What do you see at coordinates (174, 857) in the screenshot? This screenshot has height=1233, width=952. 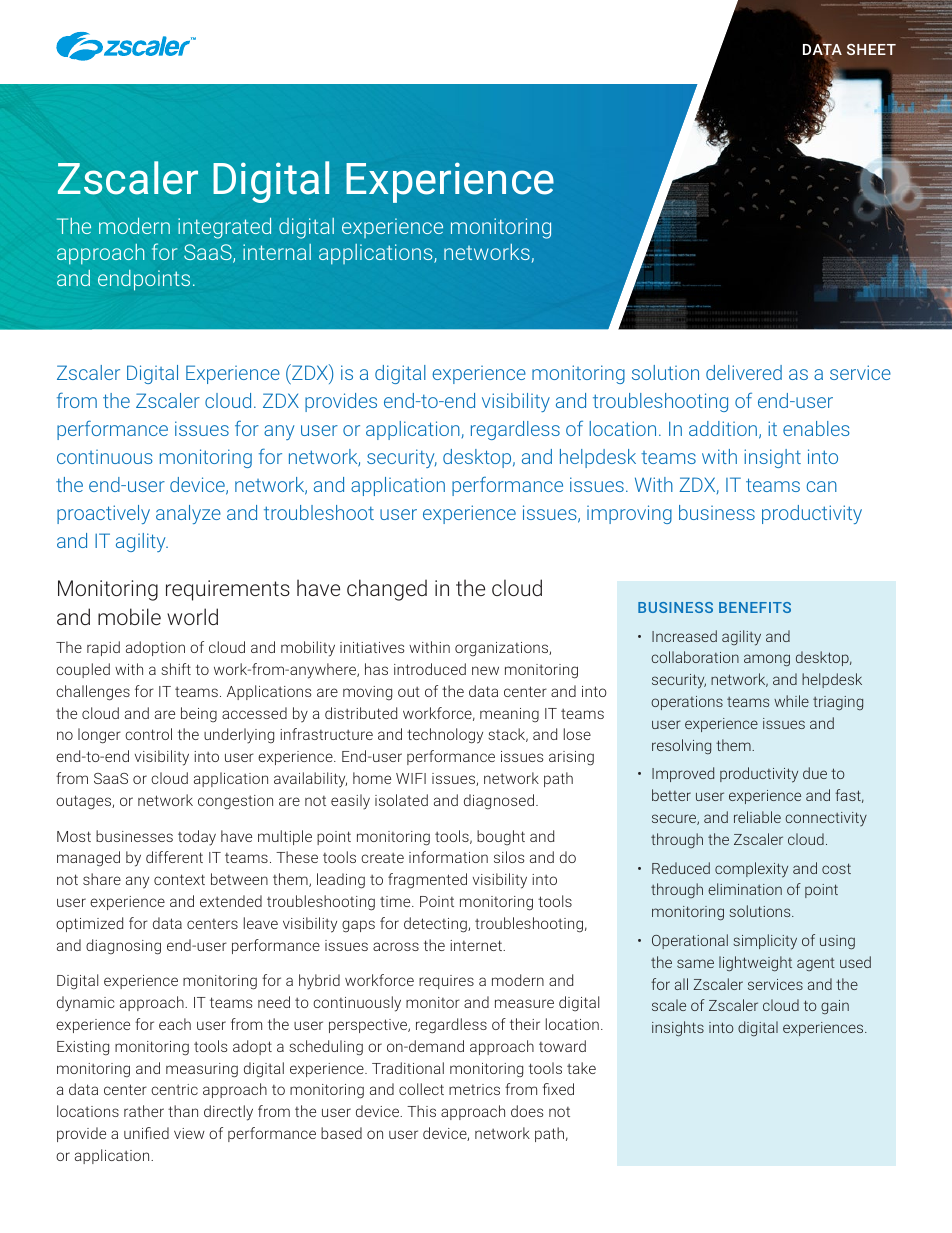 I see `different` at bounding box center [174, 857].
